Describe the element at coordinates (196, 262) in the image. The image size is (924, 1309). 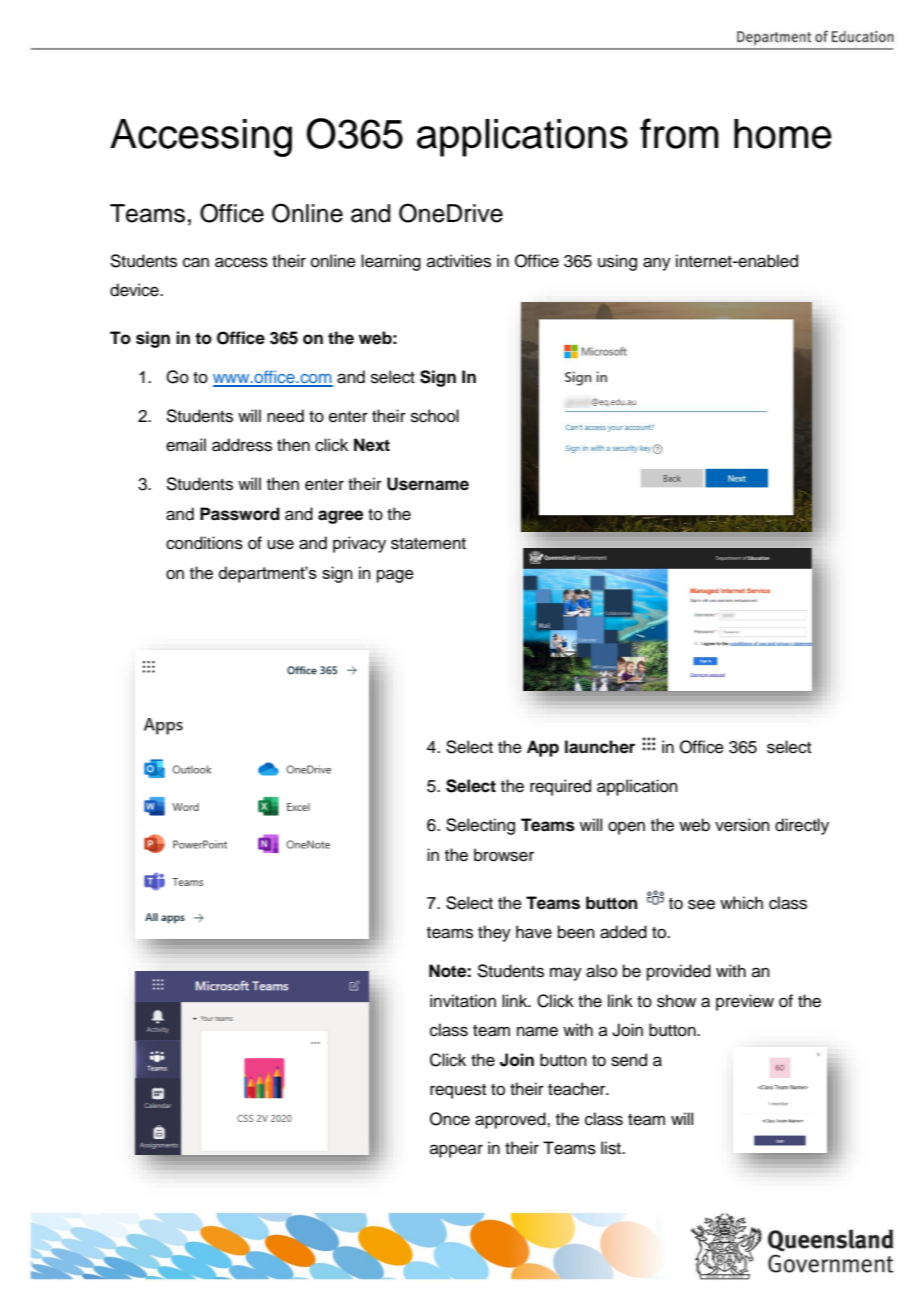
I see `can` at that location.
